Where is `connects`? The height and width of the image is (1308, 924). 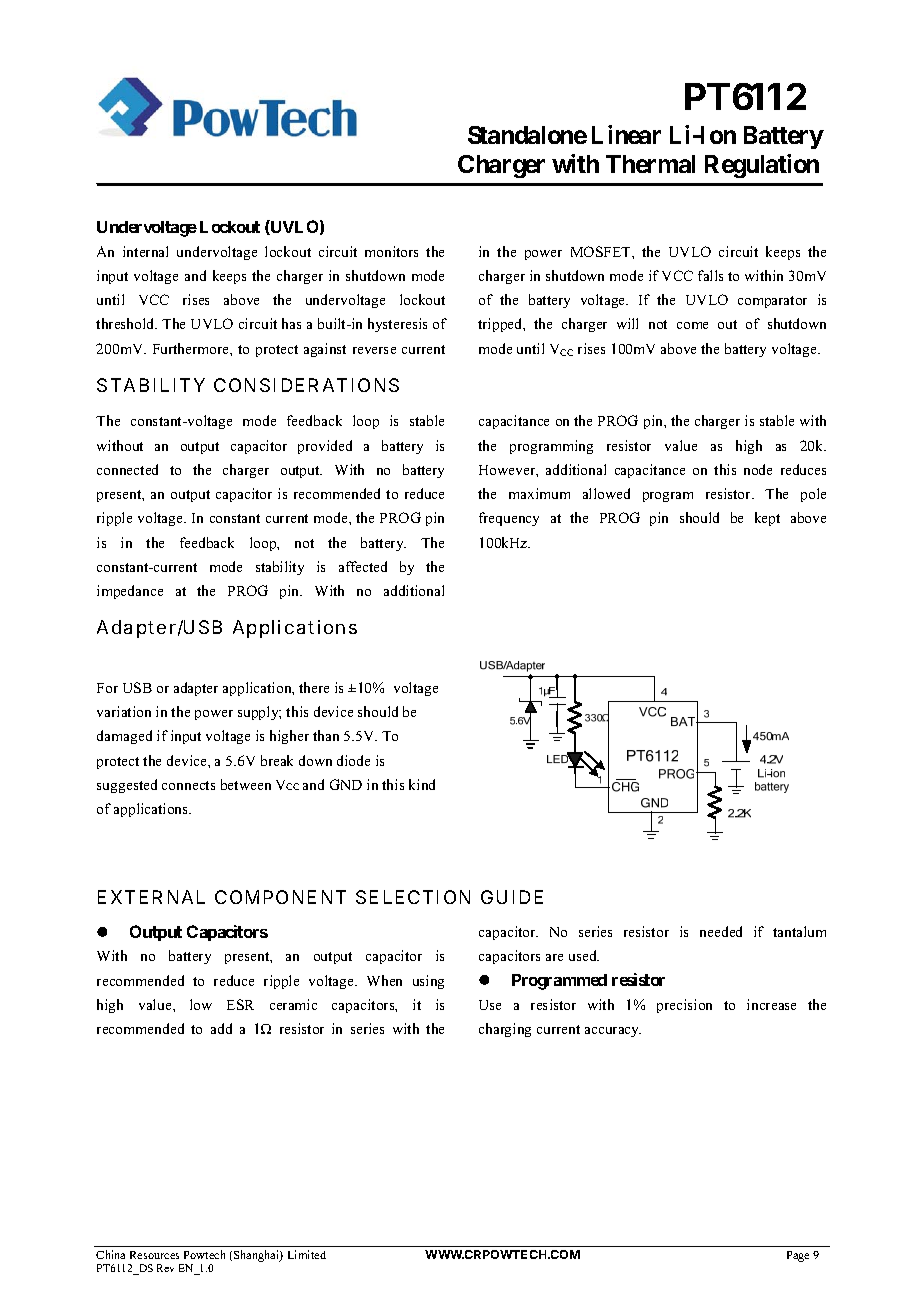
connects is located at coordinates (188, 785).
